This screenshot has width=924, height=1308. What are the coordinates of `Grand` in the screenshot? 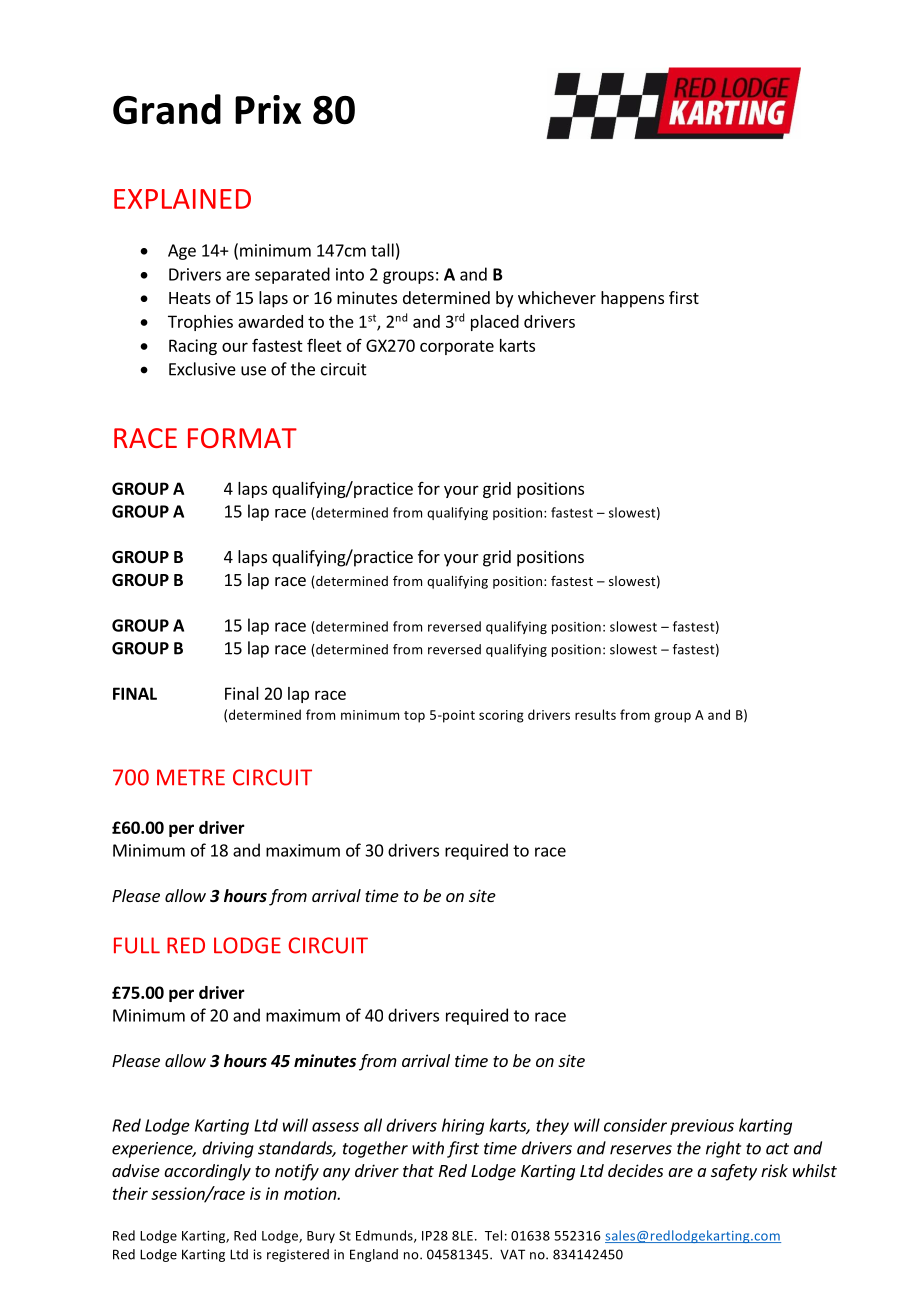 It's located at (167, 109).
